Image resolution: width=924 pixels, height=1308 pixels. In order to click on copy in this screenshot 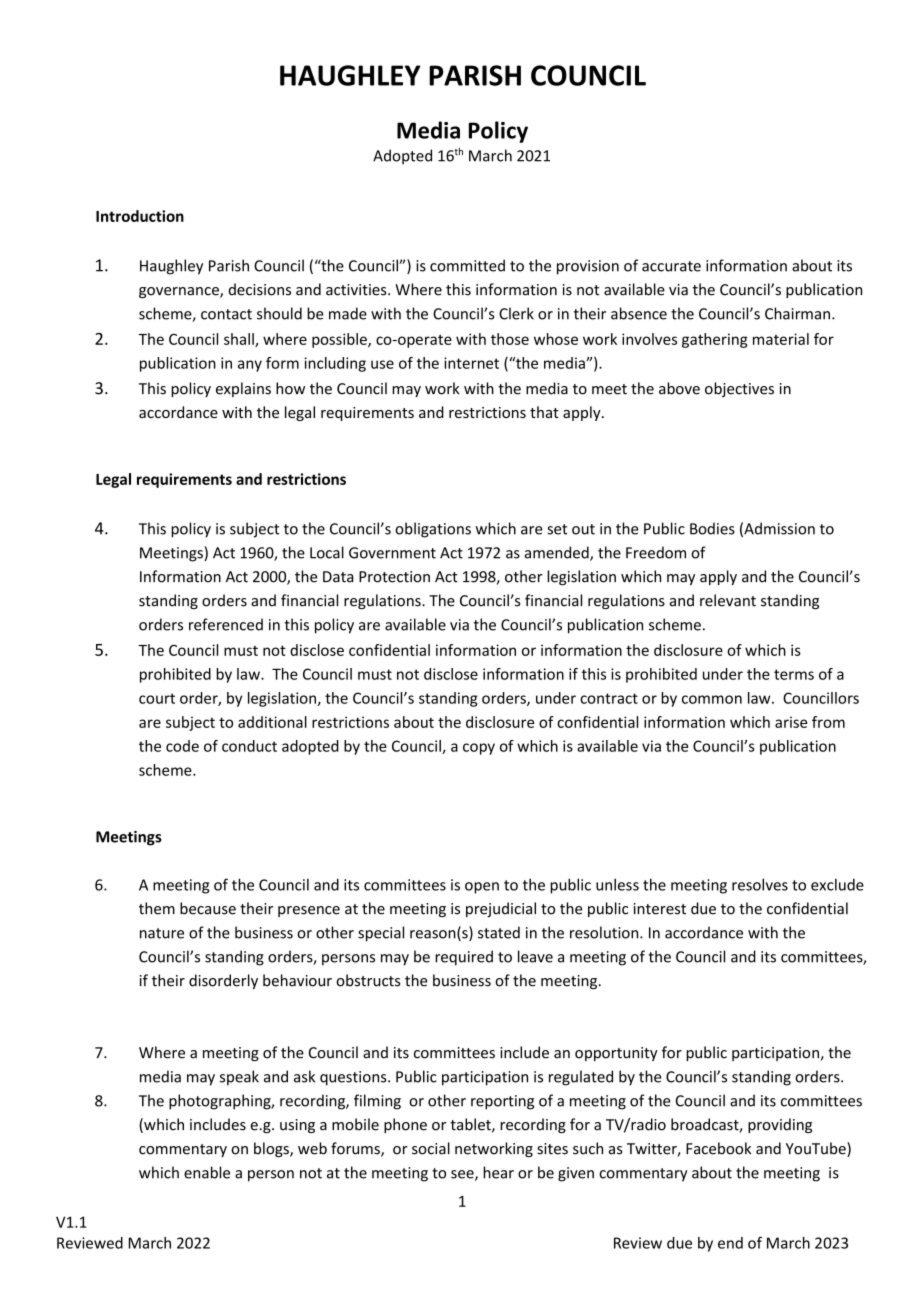, I will do `click(479, 749)`.
